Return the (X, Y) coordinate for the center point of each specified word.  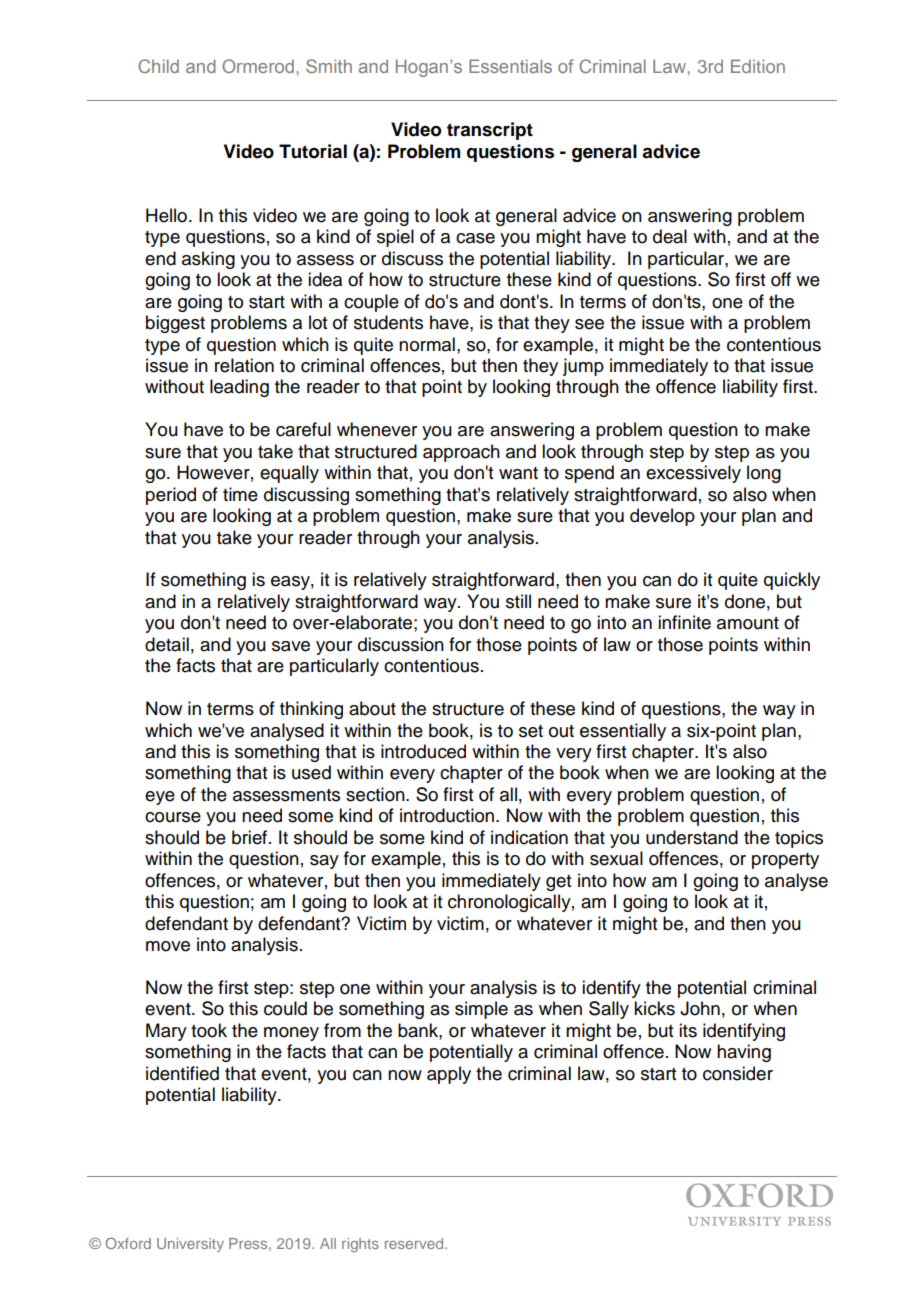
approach (461, 453)
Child (158, 66)
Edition (758, 66)
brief (251, 837)
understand (692, 837)
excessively (693, 474)
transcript (490, 131)
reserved (415, 1243)
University (190, 1245)
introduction (447, 815)
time (240, 494)
